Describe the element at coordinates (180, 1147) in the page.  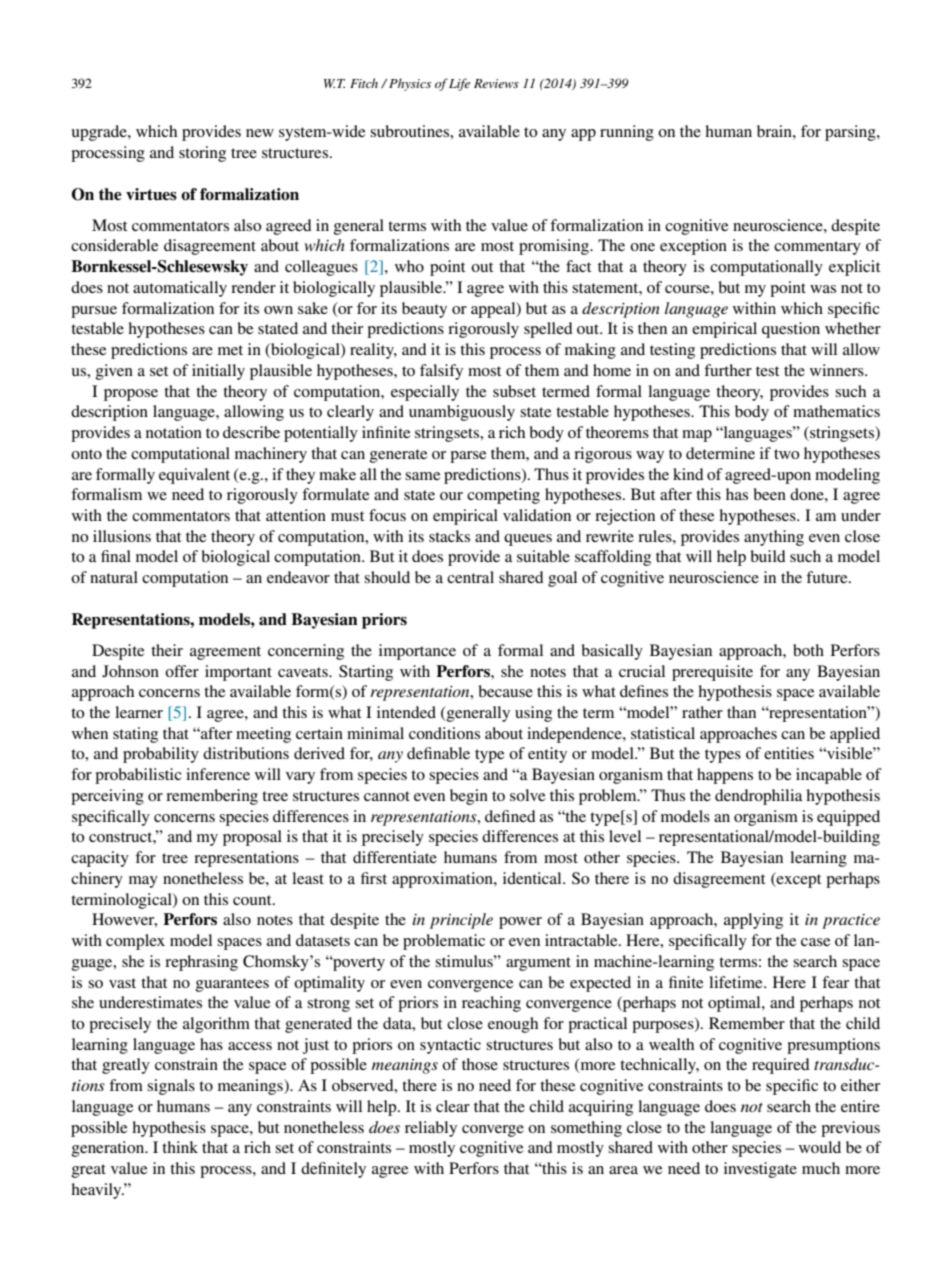
I see `think` at that location.
